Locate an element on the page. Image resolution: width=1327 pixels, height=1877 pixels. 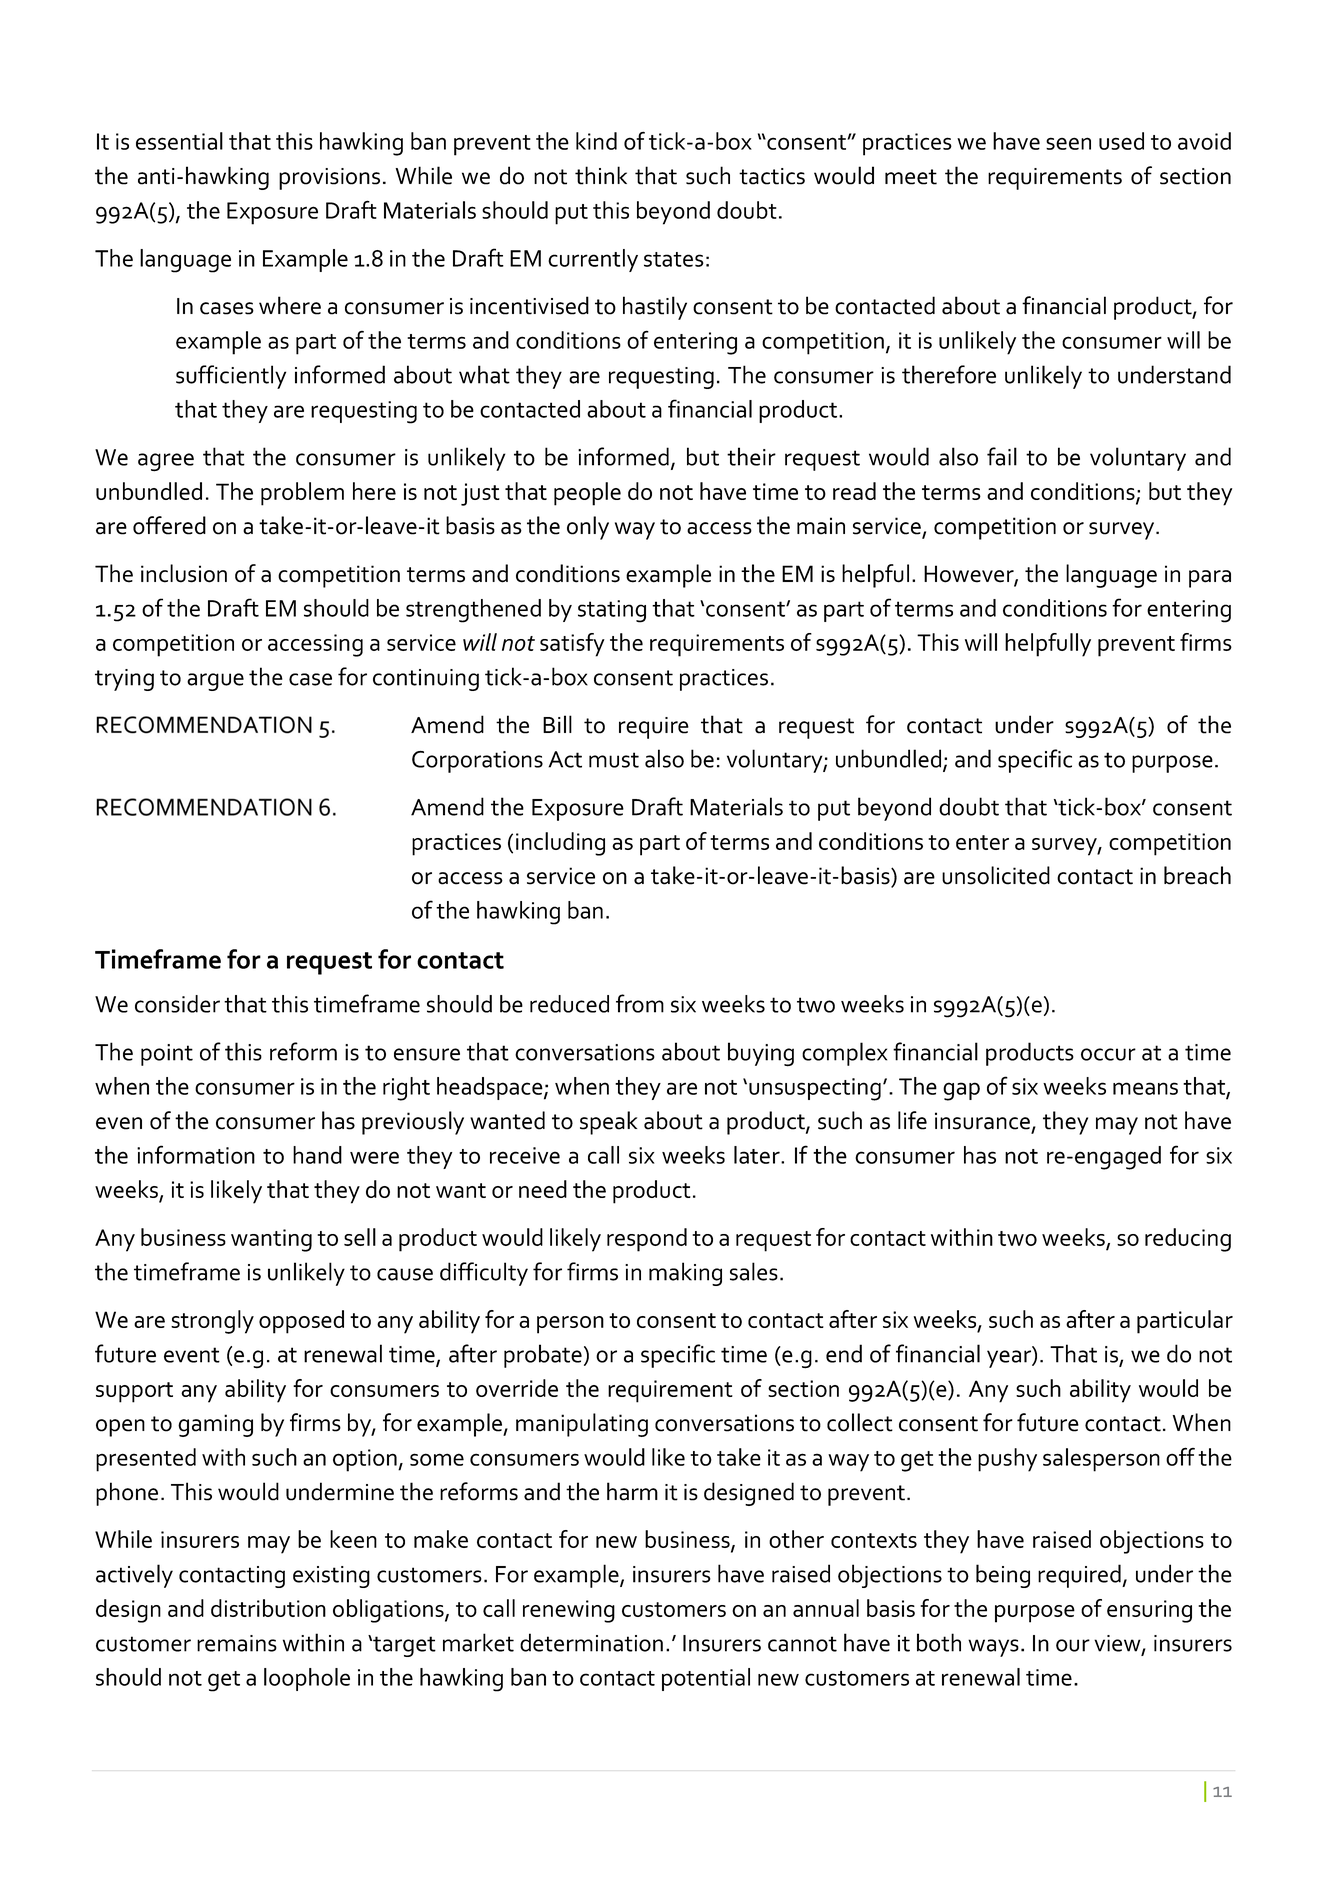
unsolicited is located at coordinates (996, 875).
